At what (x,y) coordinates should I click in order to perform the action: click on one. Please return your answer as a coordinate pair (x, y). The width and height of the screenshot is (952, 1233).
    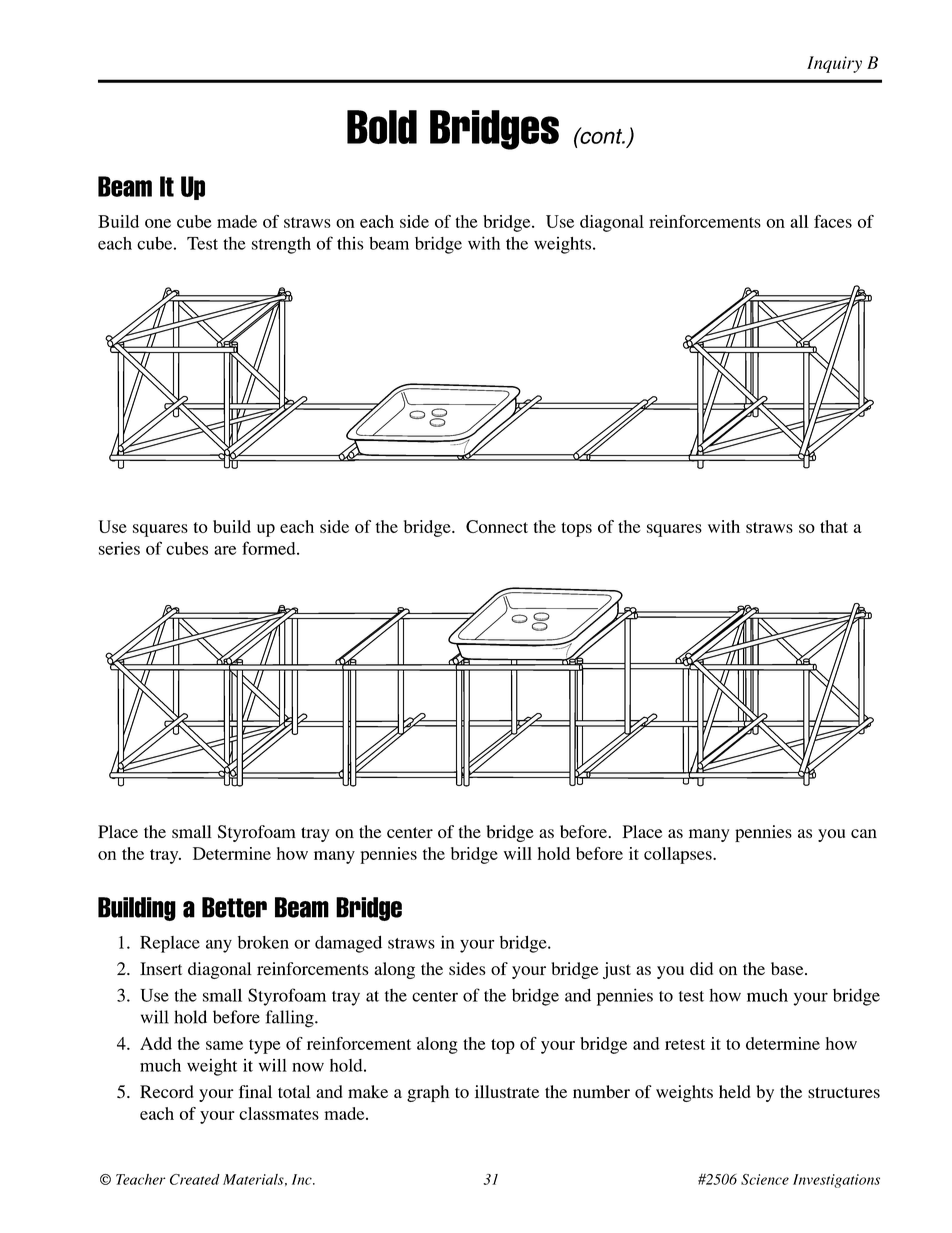
    Looking at the image, I should click on (158, 223).
